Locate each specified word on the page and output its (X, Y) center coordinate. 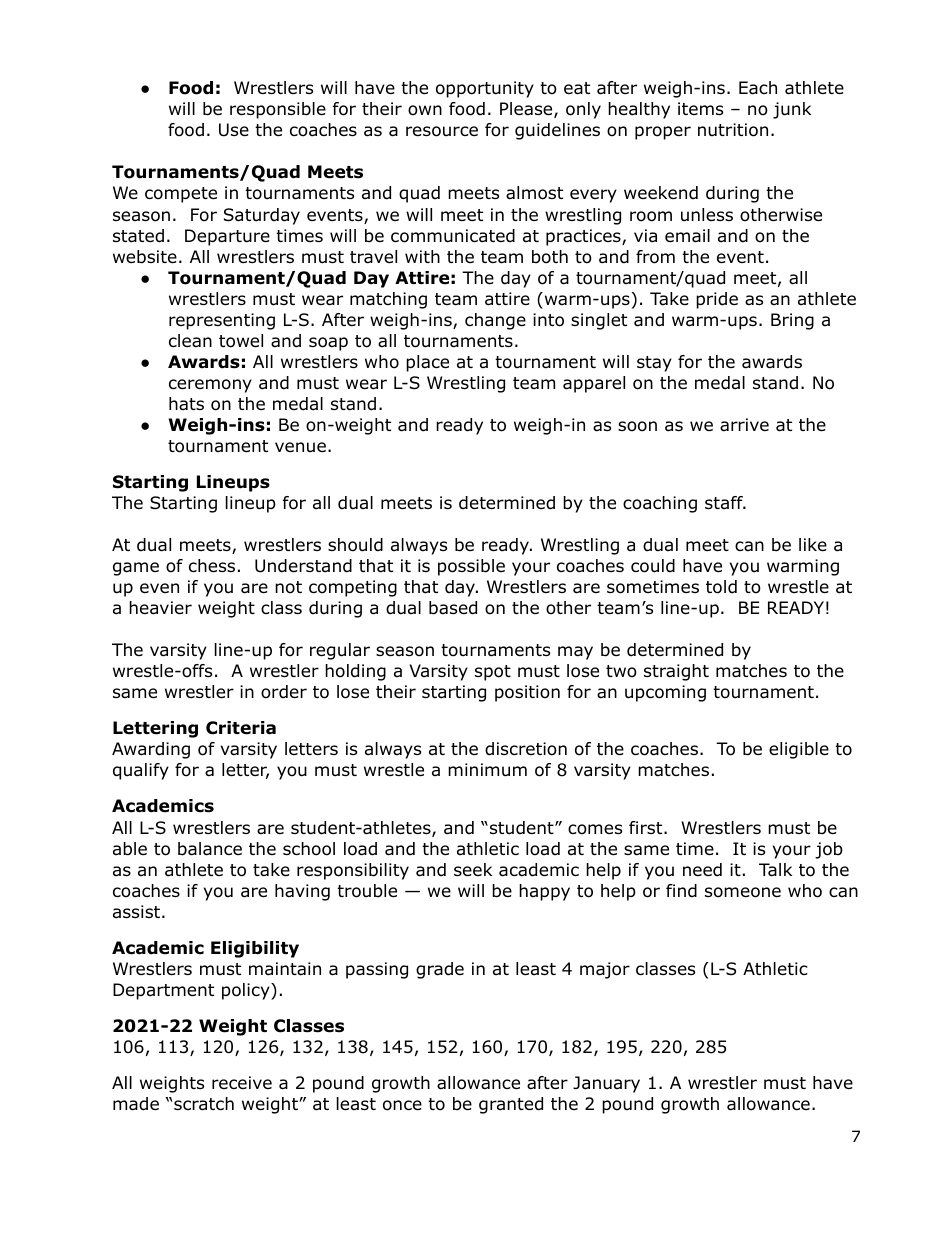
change (495, 321)
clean (190, 341)
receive (242, 1082)
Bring (792, 321)
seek (473, 870)
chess (212, 566)
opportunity (485, 89)
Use (234, 130)
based (453, 608)
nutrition (733, 130)
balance (210, 849)
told (721, 587)
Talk (775, 870)
